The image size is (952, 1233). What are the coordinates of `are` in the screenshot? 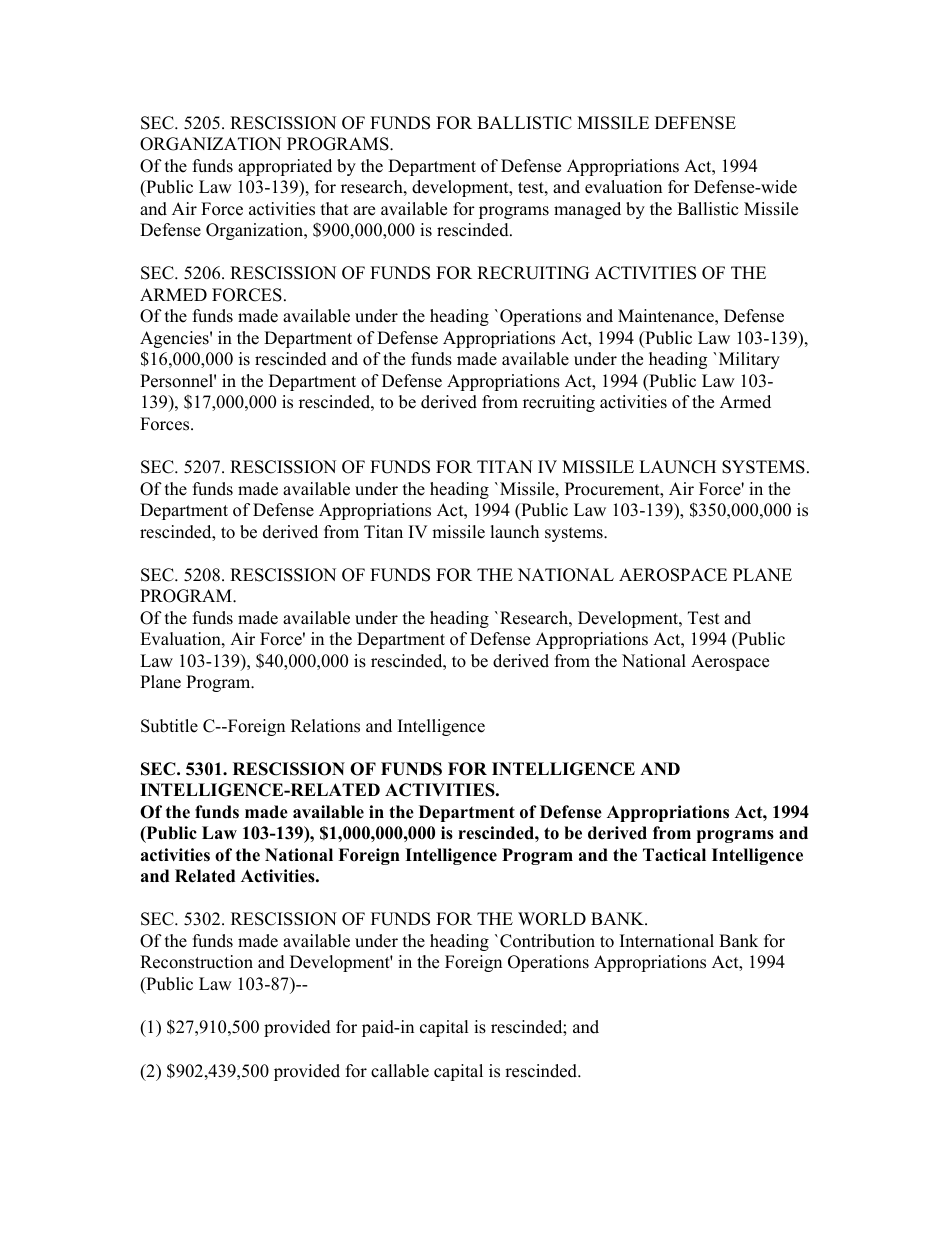 It's located at (364, 211).
